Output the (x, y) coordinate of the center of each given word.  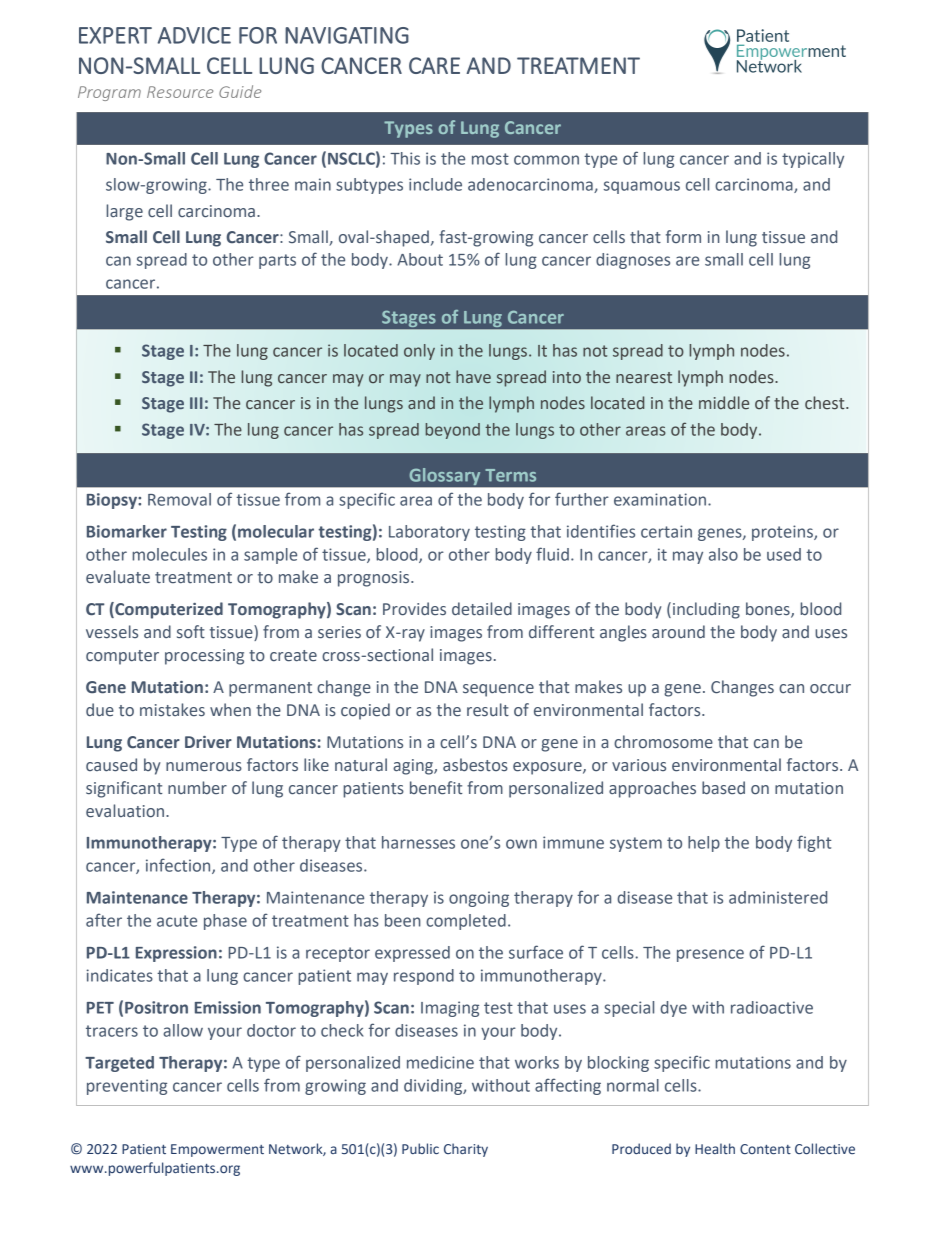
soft (191, 631)
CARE (434, 65)
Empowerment (217, 1150)
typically (813, 160)
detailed (482, 609)
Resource (180, 92)
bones (769, 610)
